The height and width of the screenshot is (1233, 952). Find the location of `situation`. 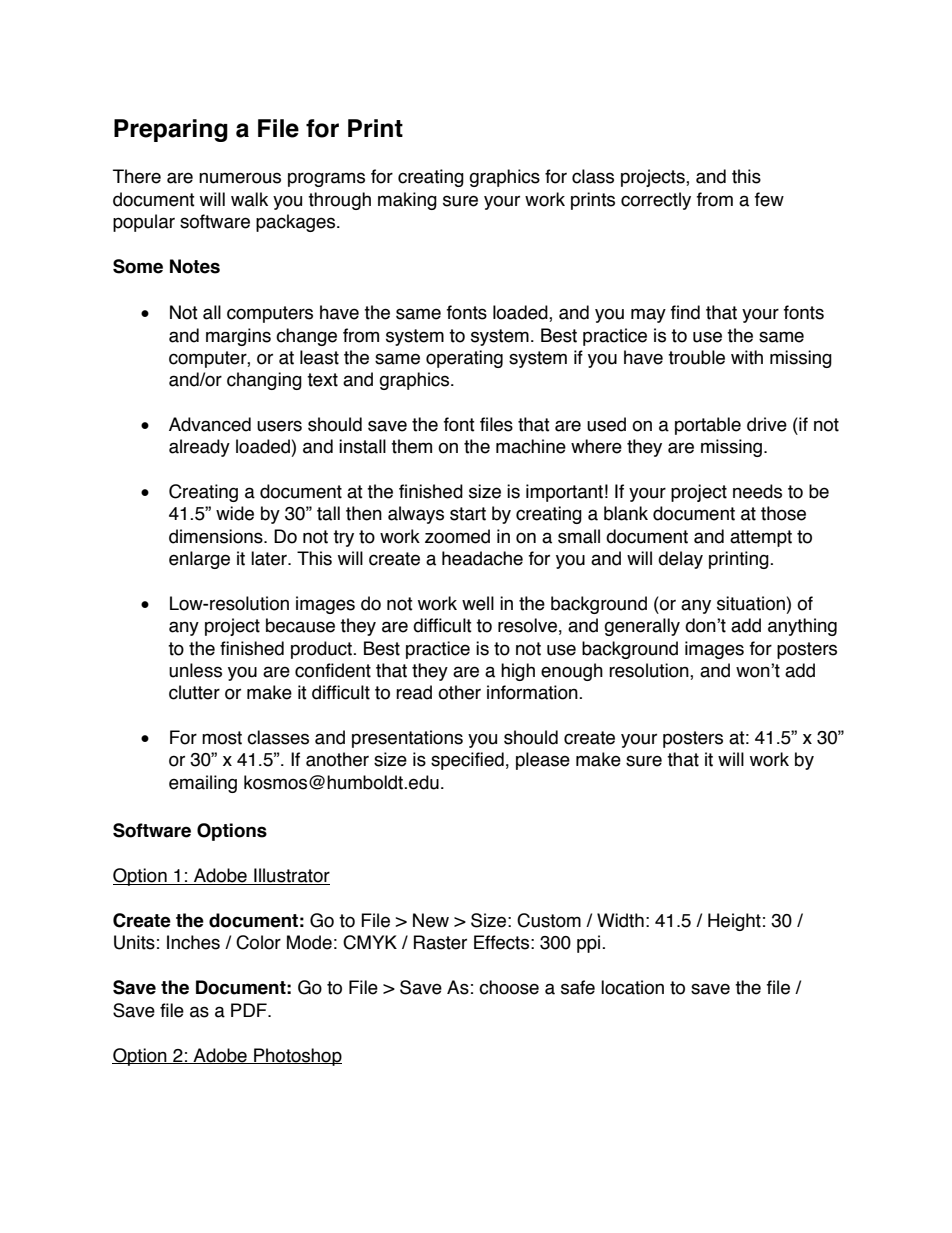

situation is located at coordinates (751, 603).
